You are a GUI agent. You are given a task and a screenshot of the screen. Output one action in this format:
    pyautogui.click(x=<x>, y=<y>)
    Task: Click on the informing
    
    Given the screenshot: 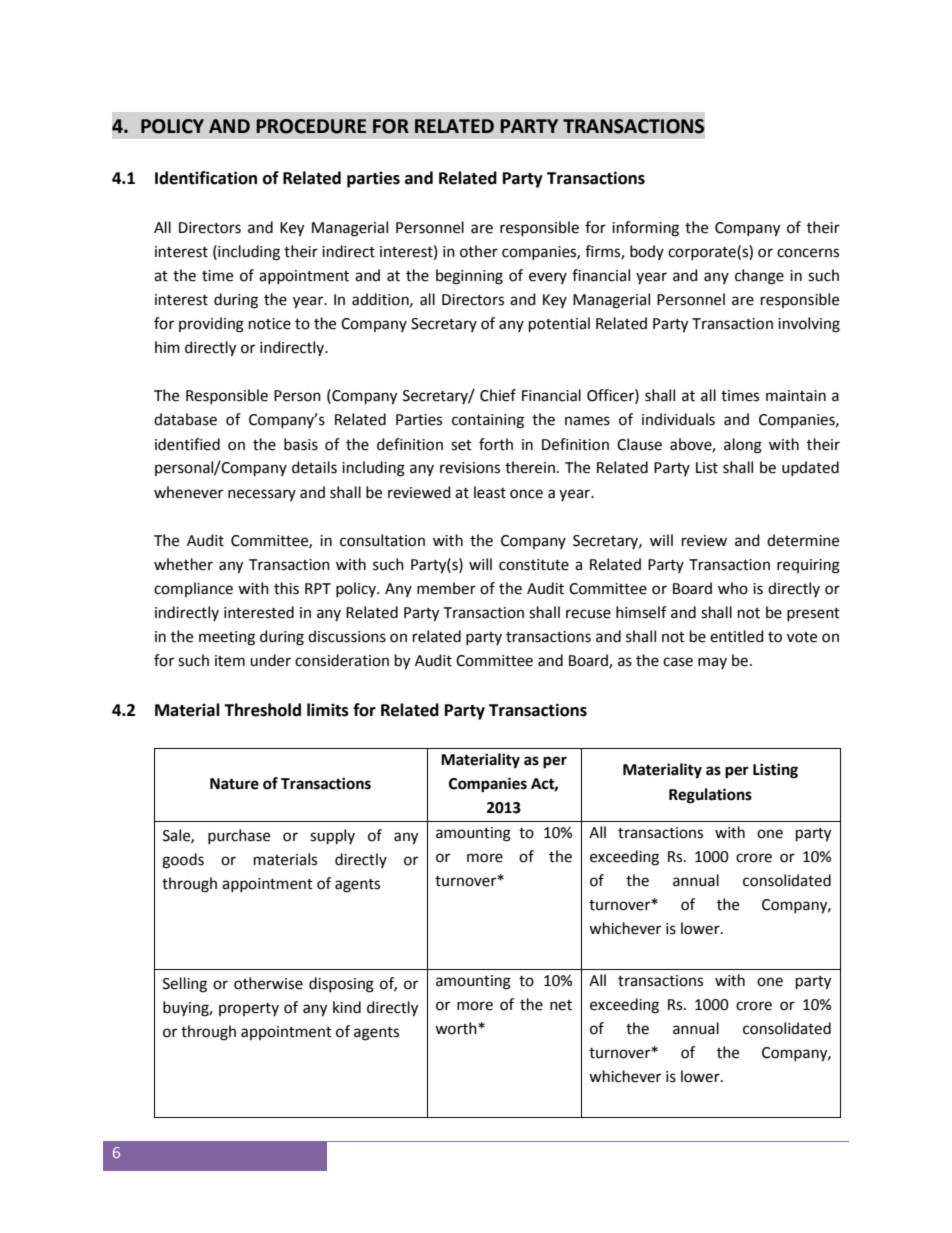 What is the action you would take?
    pyautogui.click(x=645, y=229)
